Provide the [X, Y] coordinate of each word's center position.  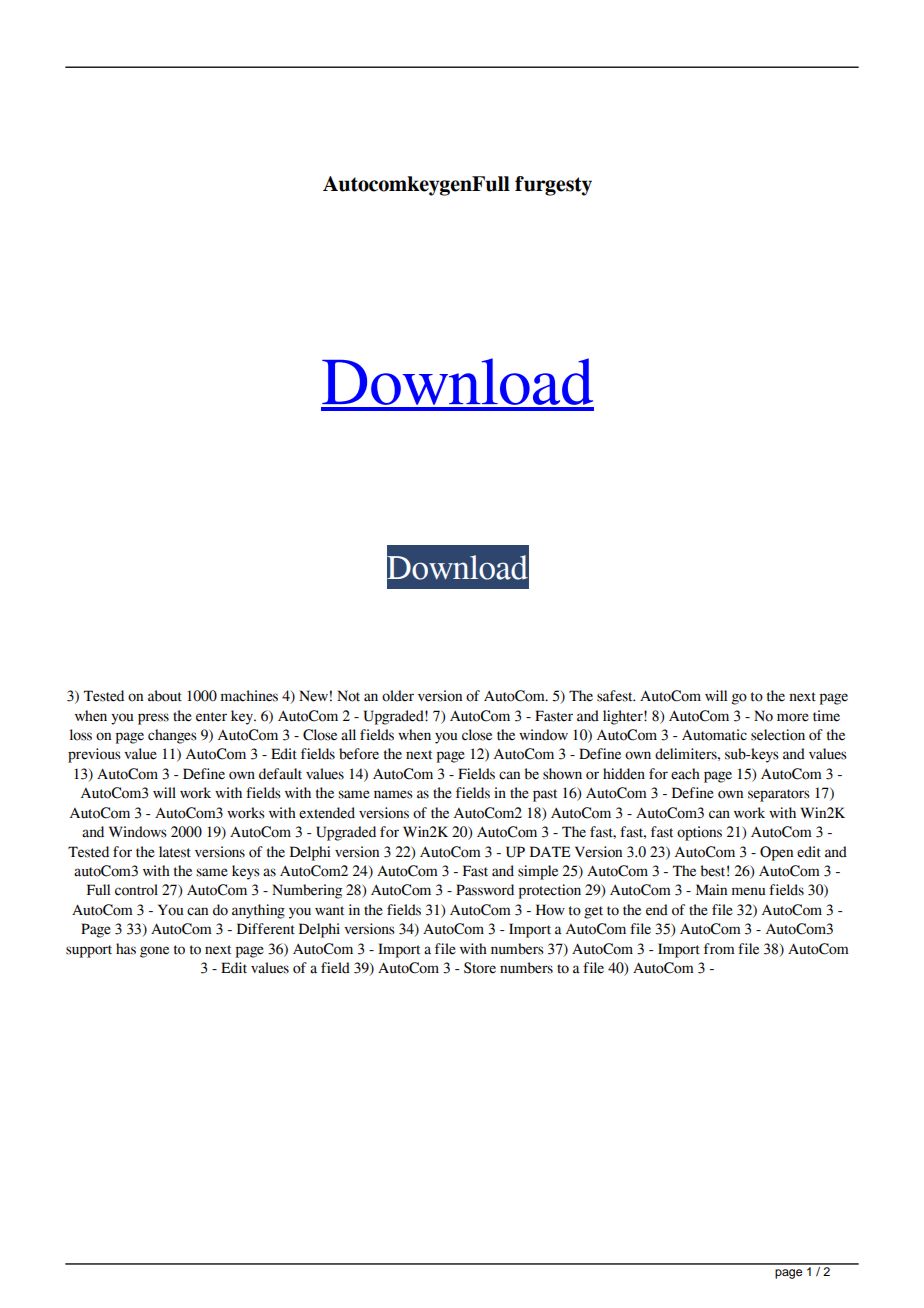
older [398, 696]
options [699, 833]
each [685, 774]
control [136, 890]
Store [480, 968]
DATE [550, 851]
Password [485, 890]
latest [175, 852]
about [165, 696]
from [719, 949]
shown [562, 774]
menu [749, 891]
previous [94, 755]
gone [154, 952]
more [793, 717]
